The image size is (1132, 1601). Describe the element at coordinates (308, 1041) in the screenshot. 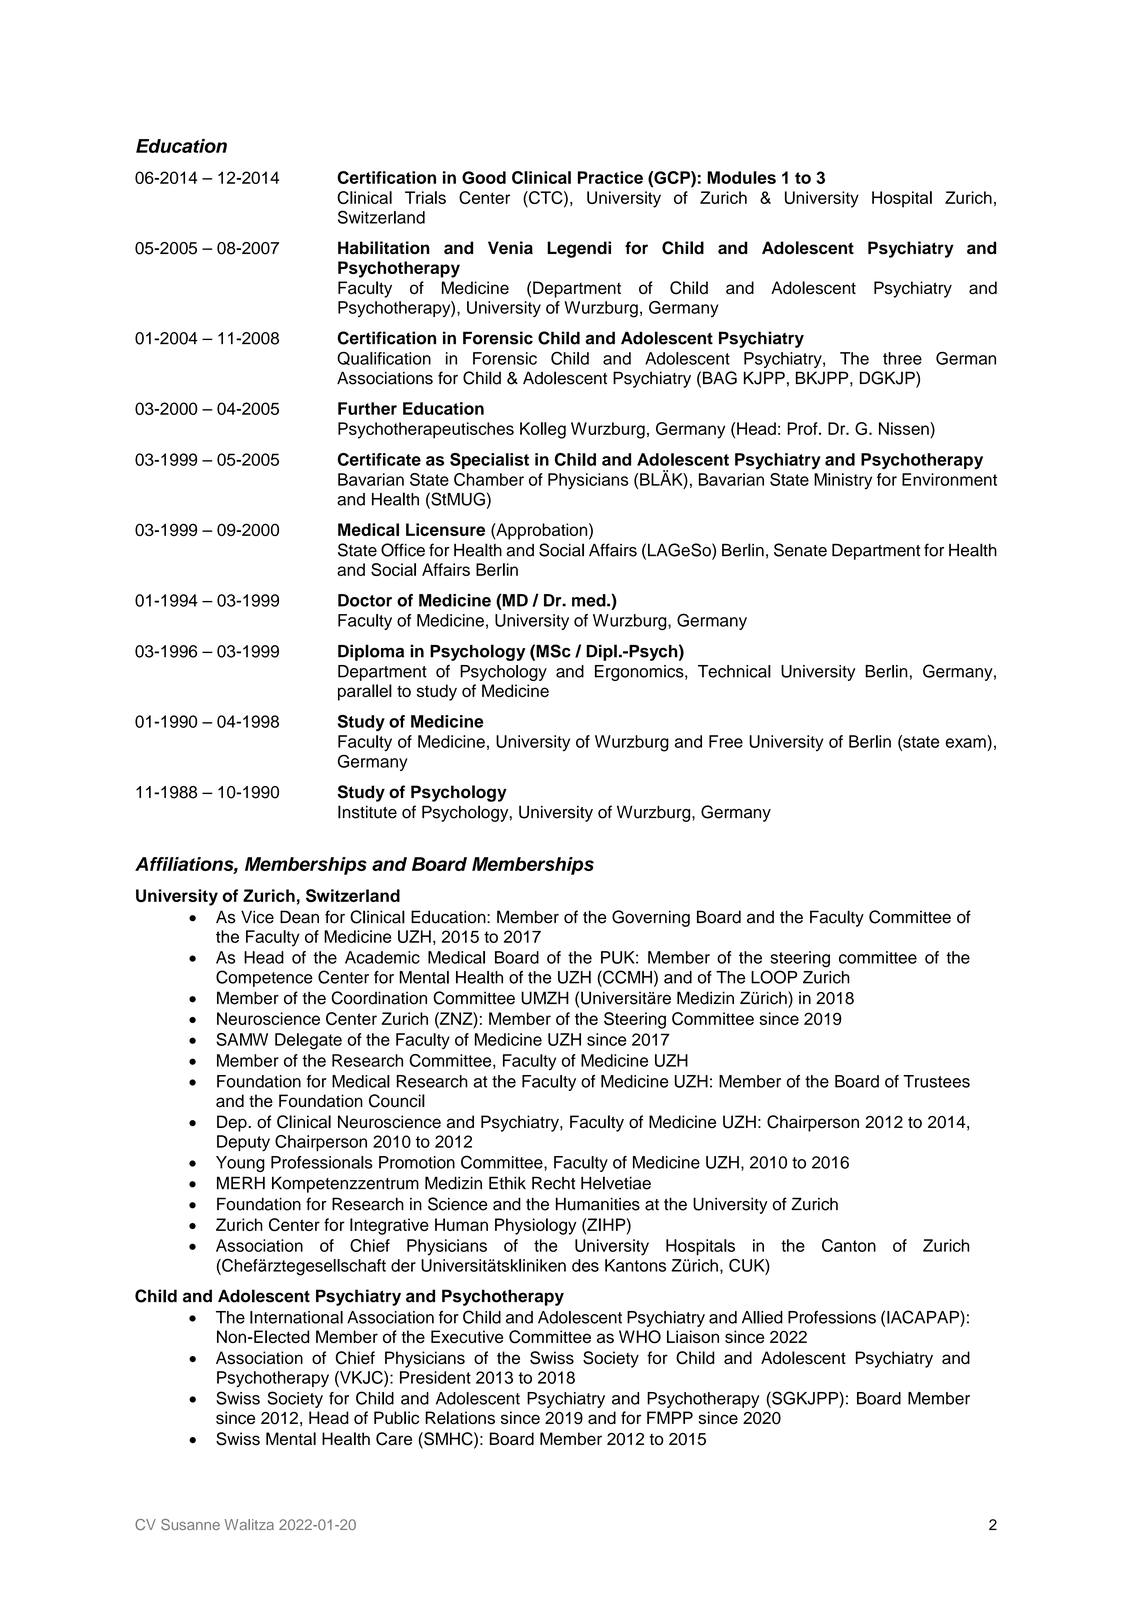

I see `Delegate` at that location.
